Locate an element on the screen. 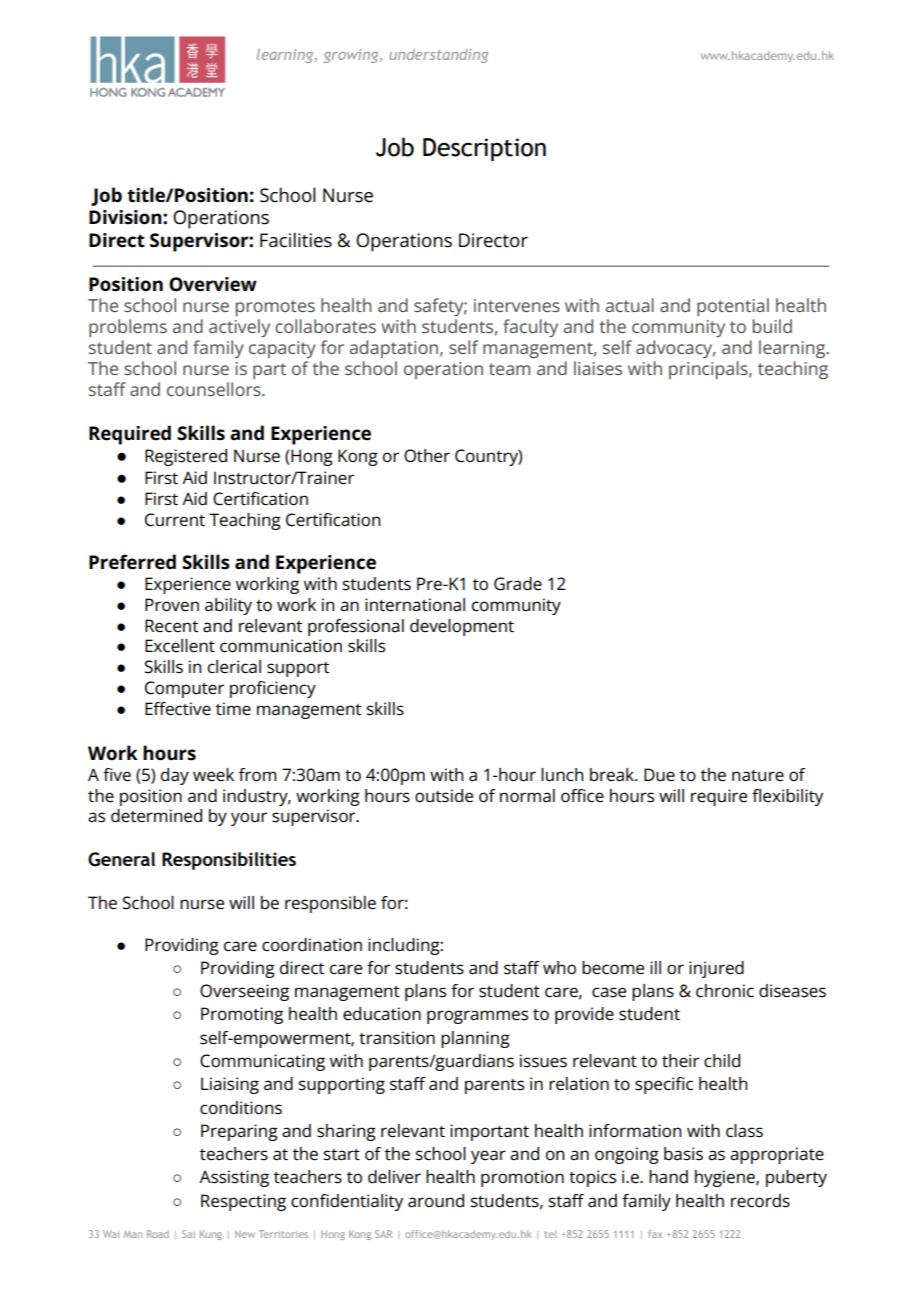  Sai is located at coordinates (188, 1234).
